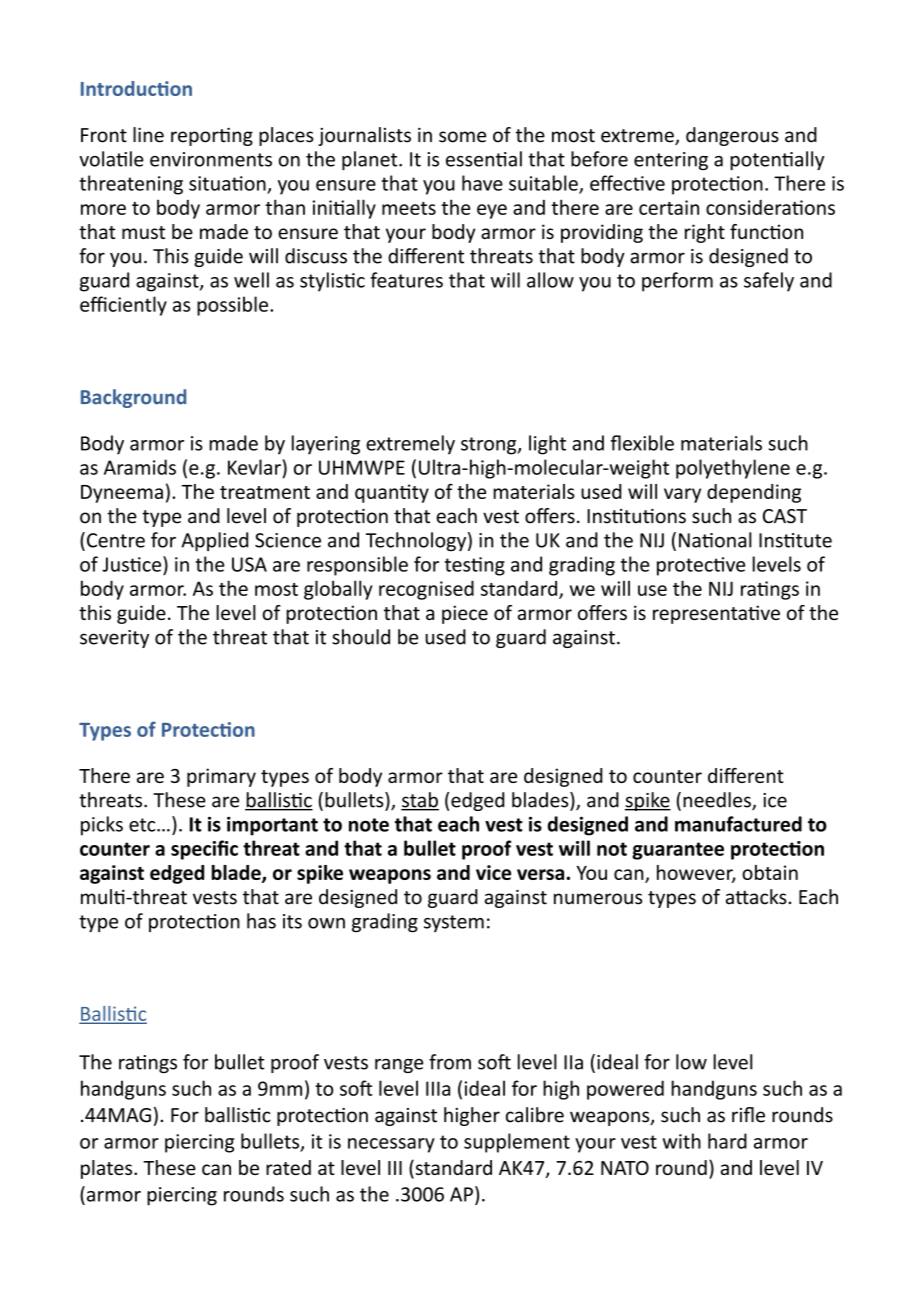  What do you see at coordinates (490, 446) in the screenshot?
I see `strong` at bounding box center [490, 446].
